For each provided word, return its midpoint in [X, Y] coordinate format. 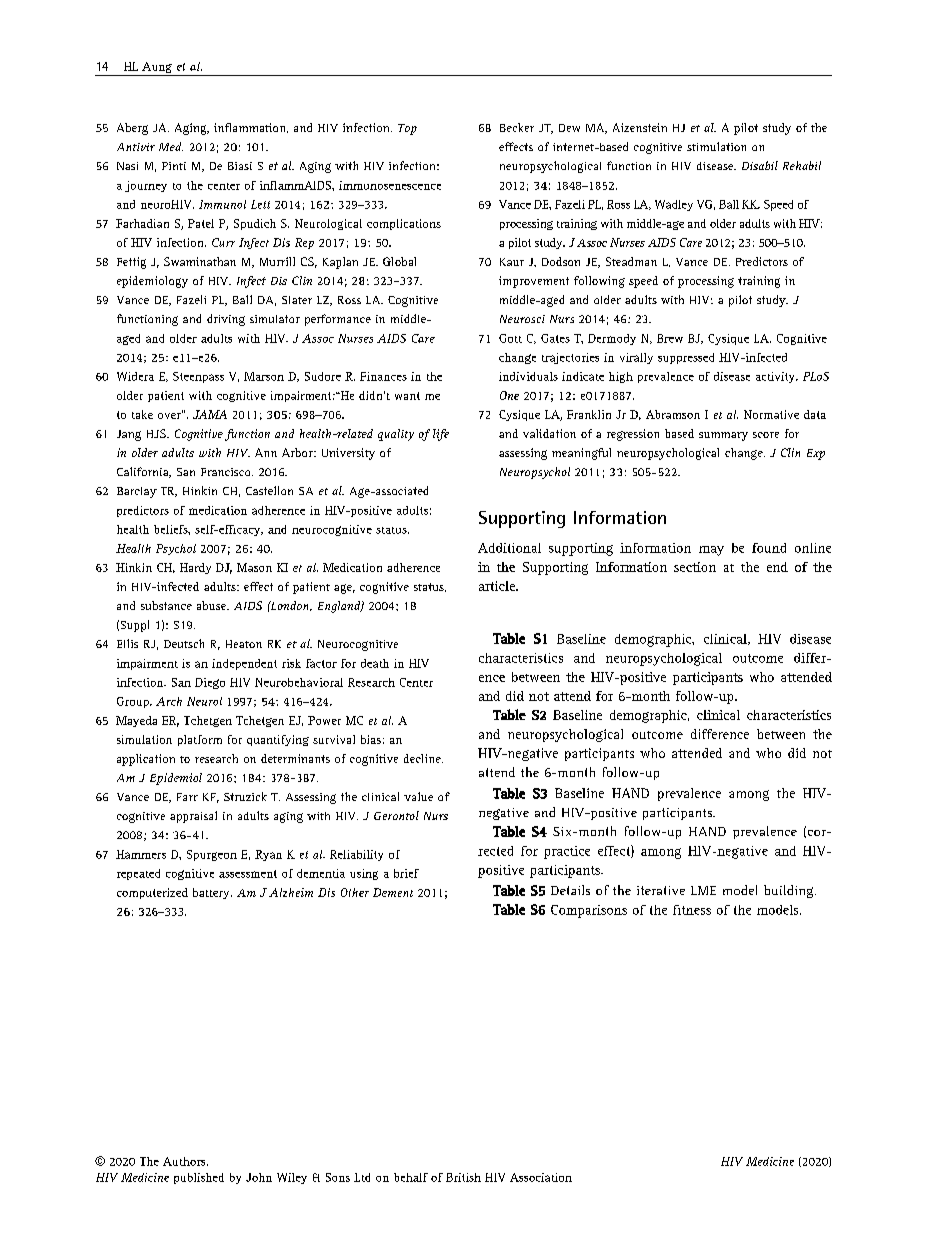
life [441, 435]
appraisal [193, 817]
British [463, 1177]
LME [703, 890]
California [144, 472]
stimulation [716, 146]
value [418, 796]
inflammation [251, 128]
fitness [692, 910]
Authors [185, 1161]
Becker [517, 127]
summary [723, 436]
